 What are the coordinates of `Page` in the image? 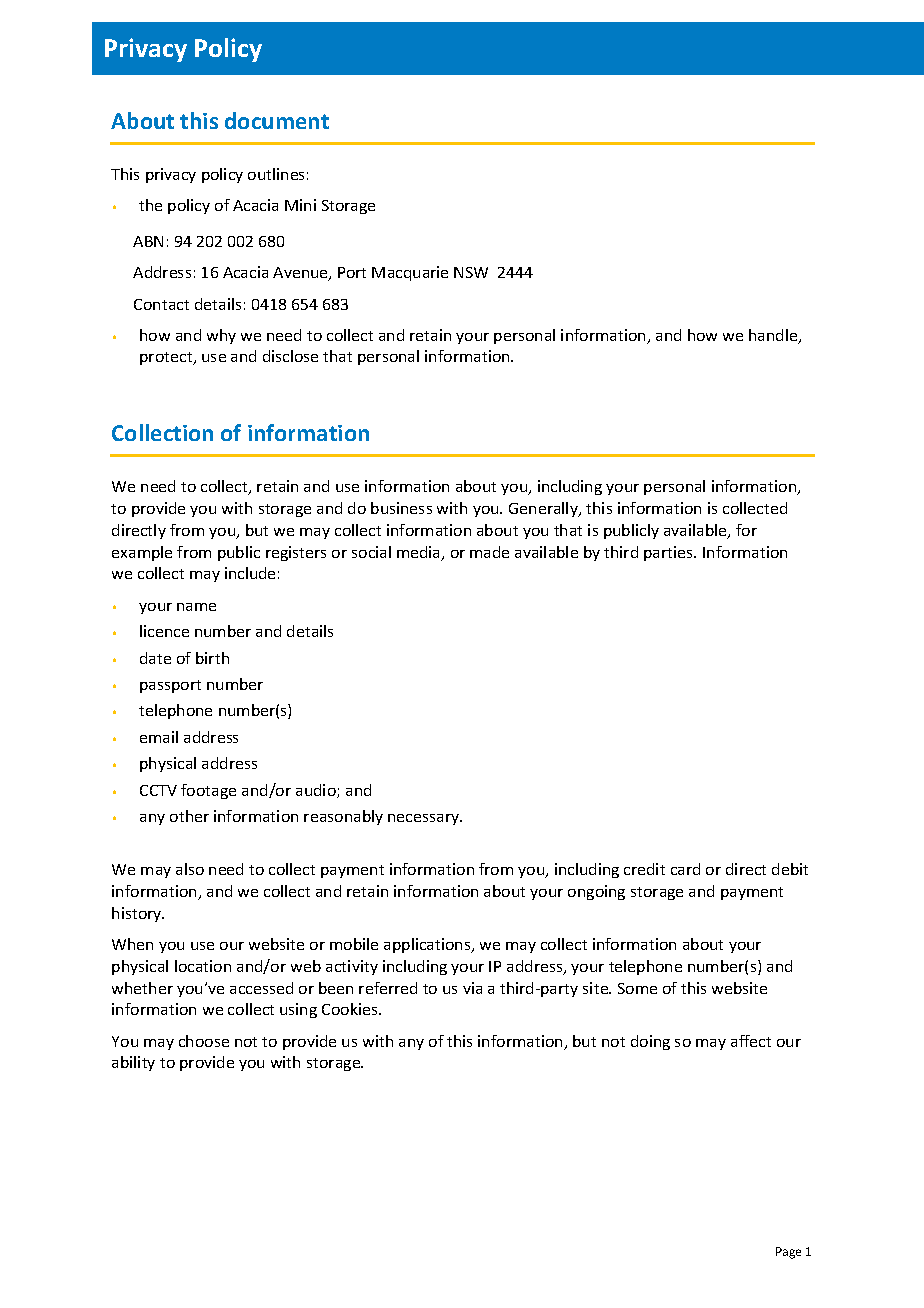 It's located at (788, 1253).
